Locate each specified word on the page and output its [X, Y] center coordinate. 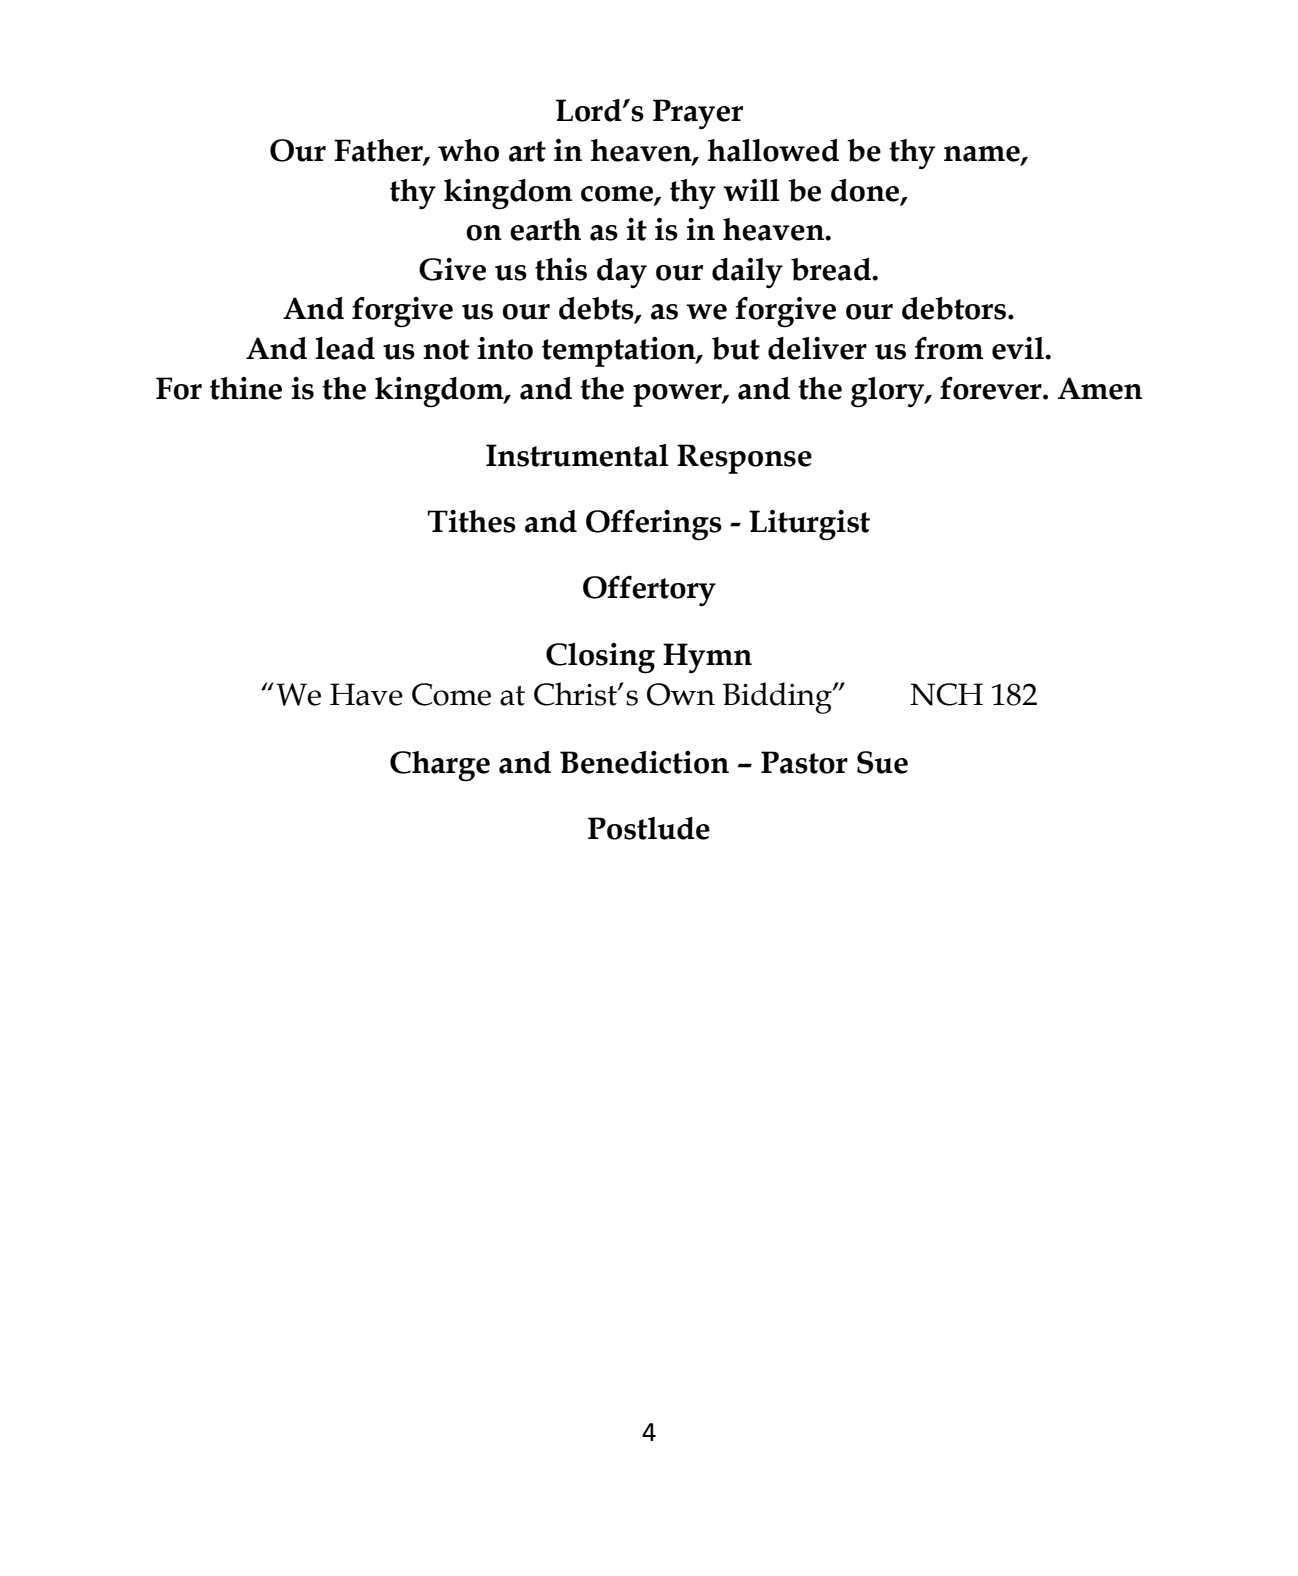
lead [345, 348]
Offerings [654, 525]
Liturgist [809, 525]
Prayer [698, 114]
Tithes [471, 521]
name [983, 155]
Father [379, 151]
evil [1019, 348]
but [736, 348]
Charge [440, 766]
